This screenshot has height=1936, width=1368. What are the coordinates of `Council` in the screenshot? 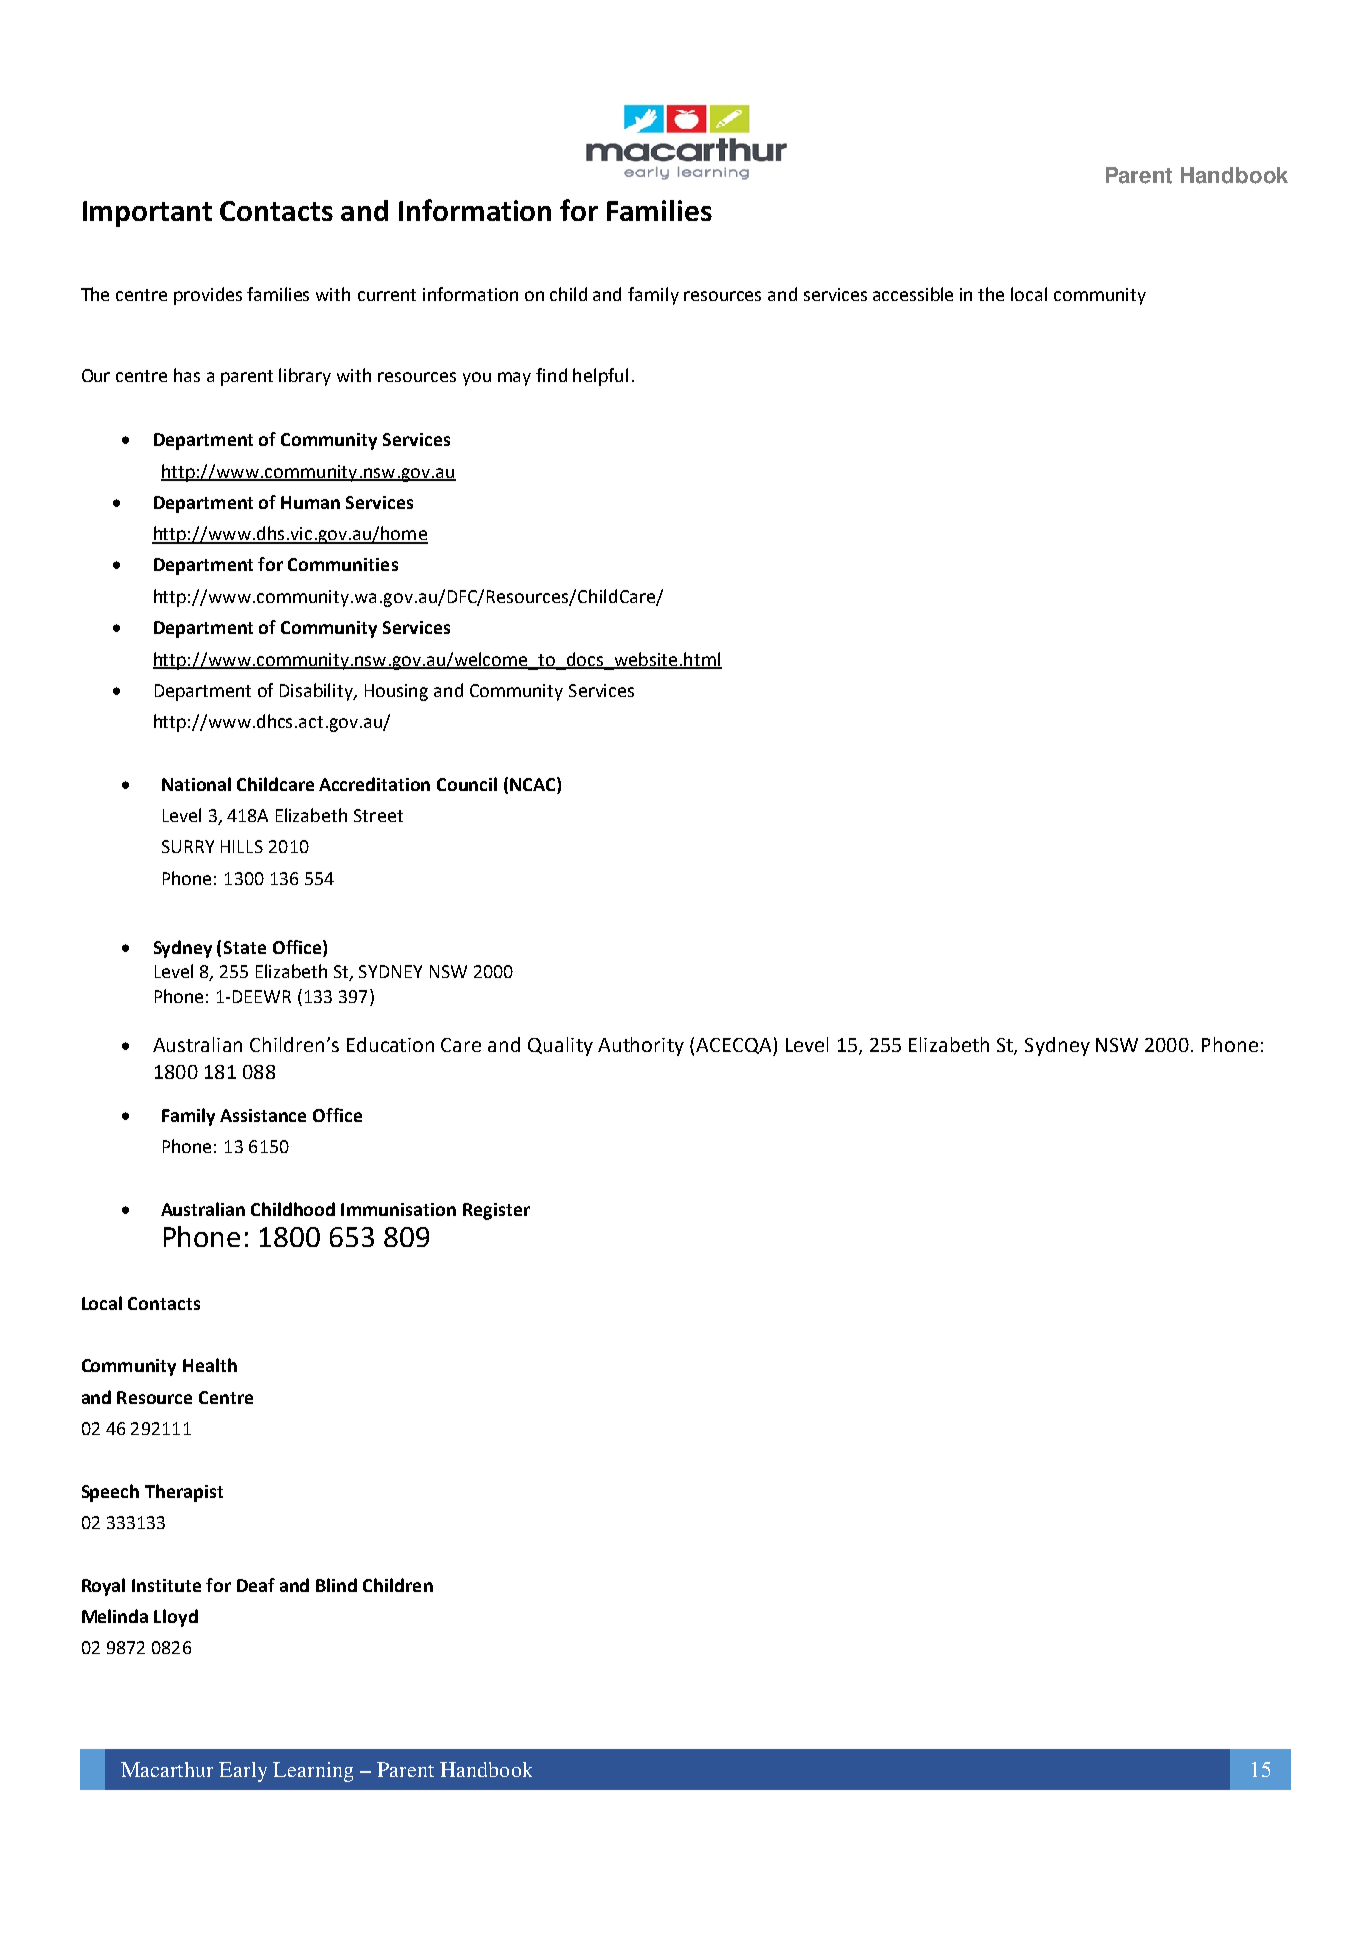 It's located at (467, 784).
